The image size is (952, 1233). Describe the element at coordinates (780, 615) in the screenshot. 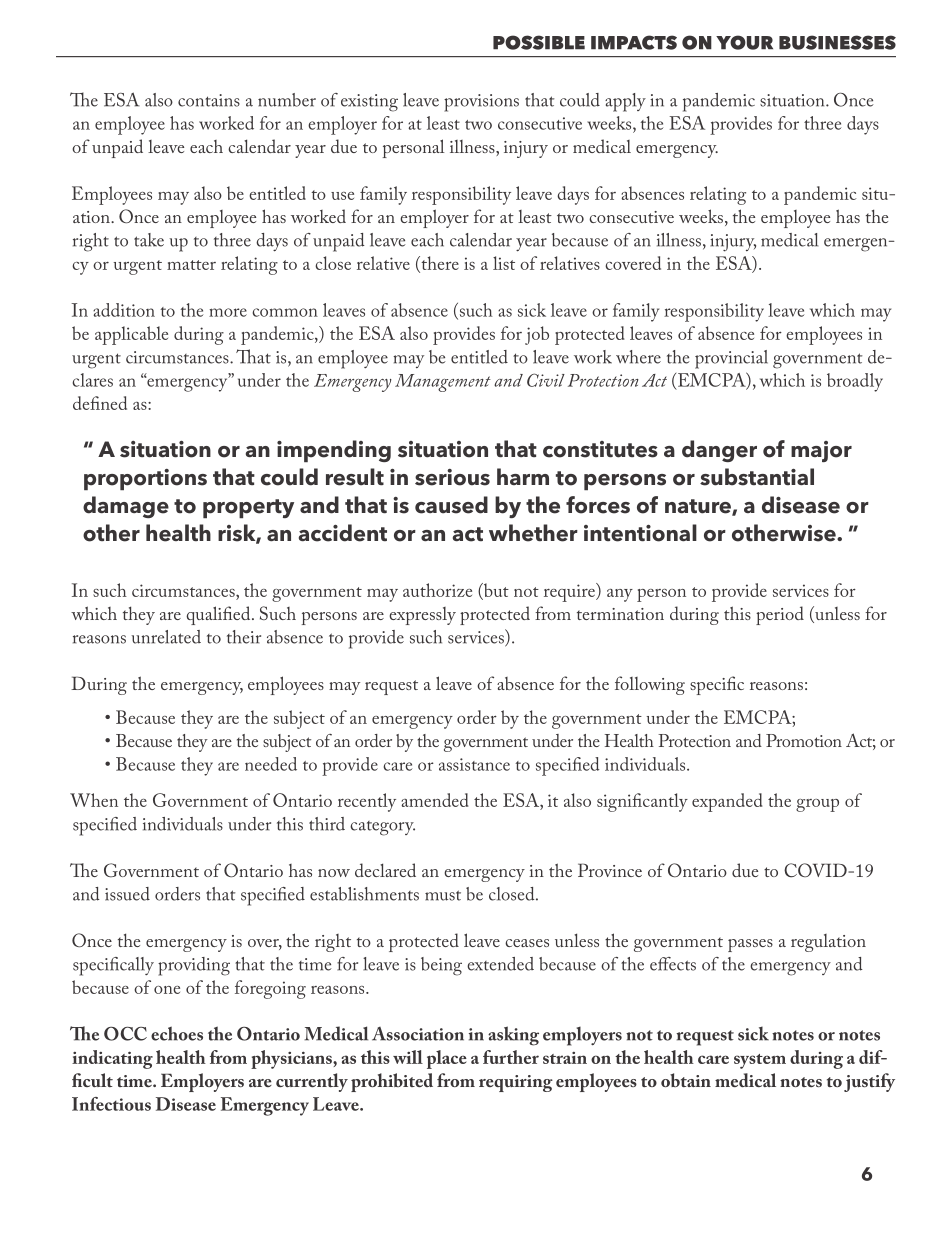

I see `period` at that location.
